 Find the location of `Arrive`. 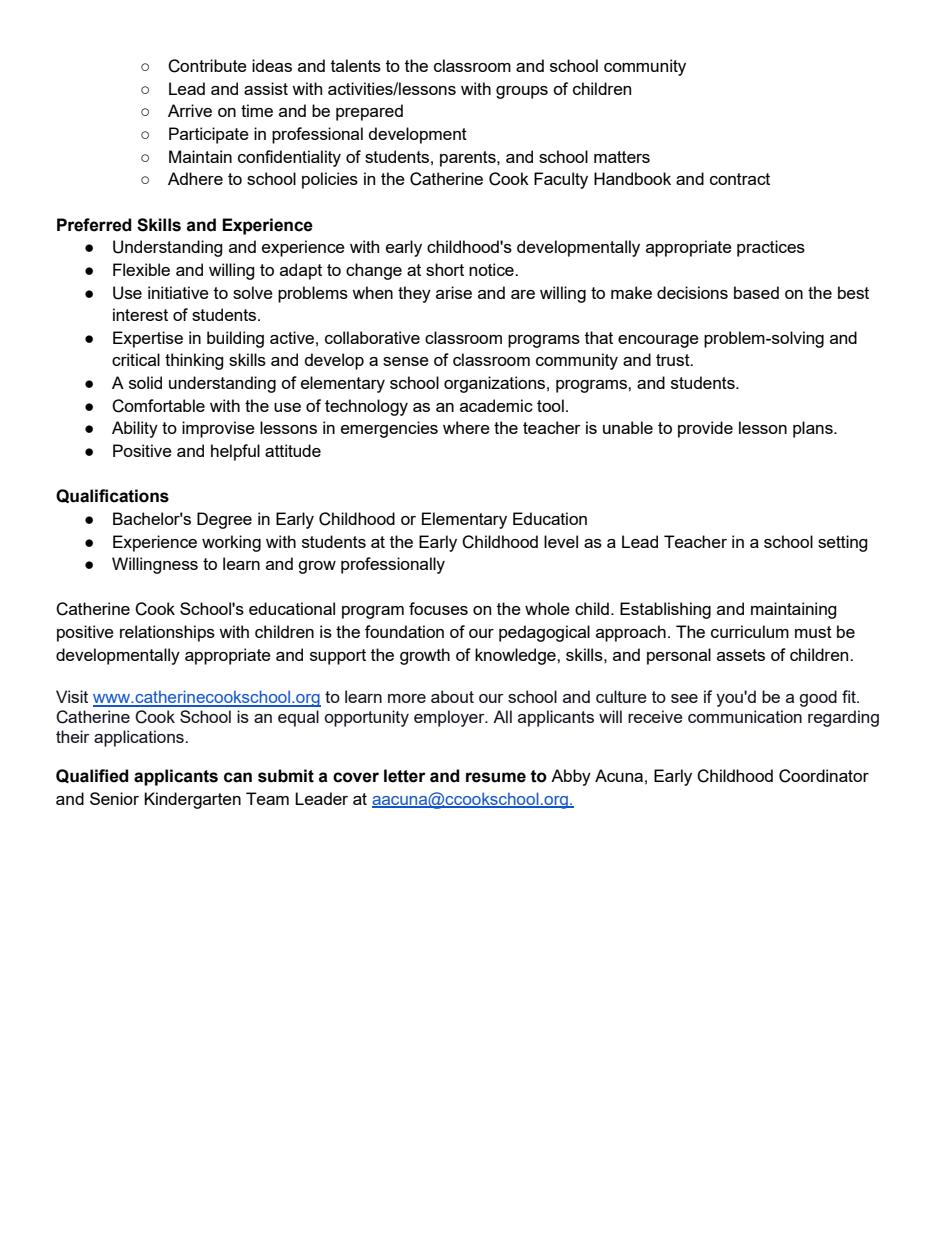

Arrive is located at coordinates (190, 110).
